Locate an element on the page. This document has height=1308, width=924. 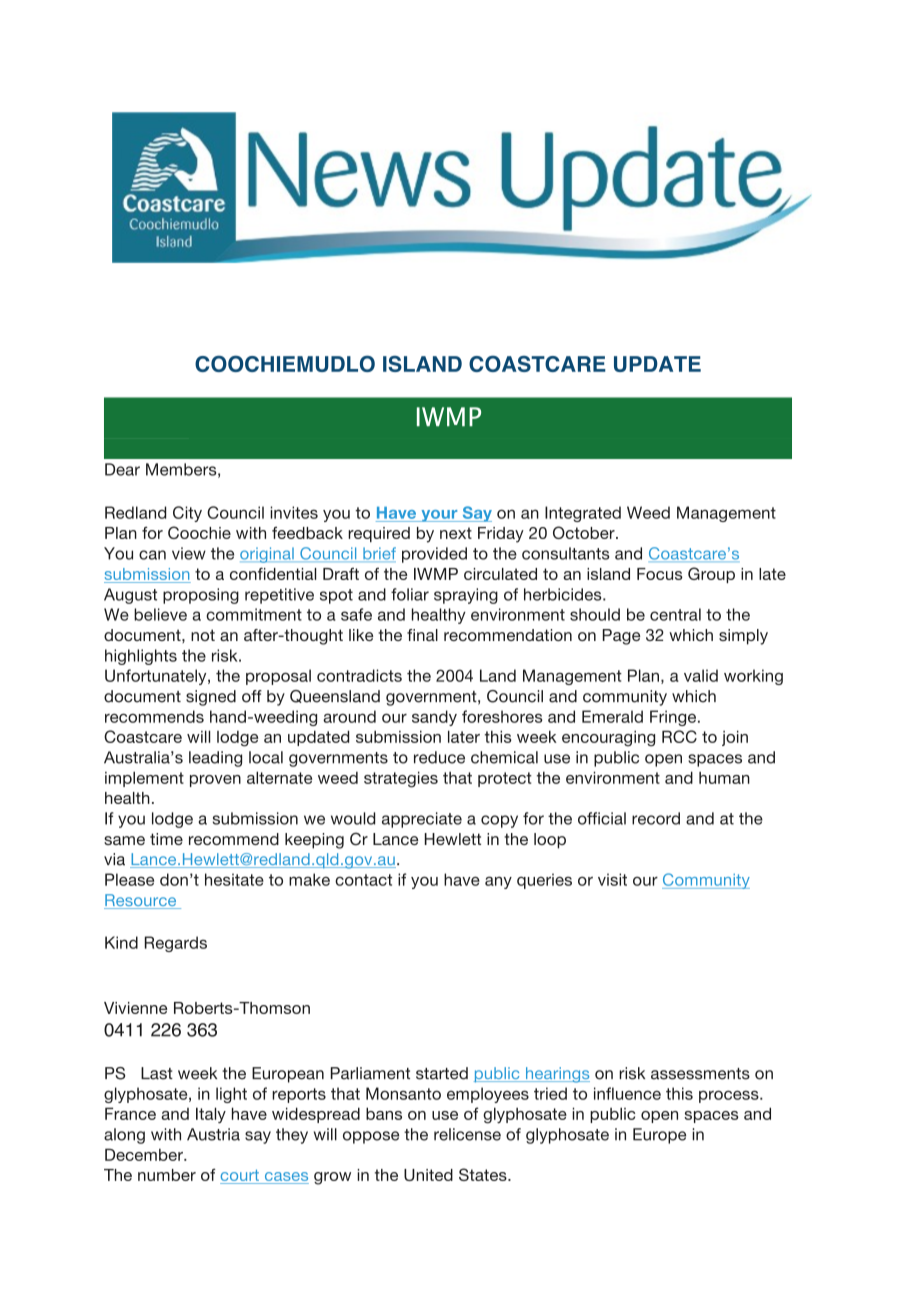
final is located at coordinates (422, 635).
